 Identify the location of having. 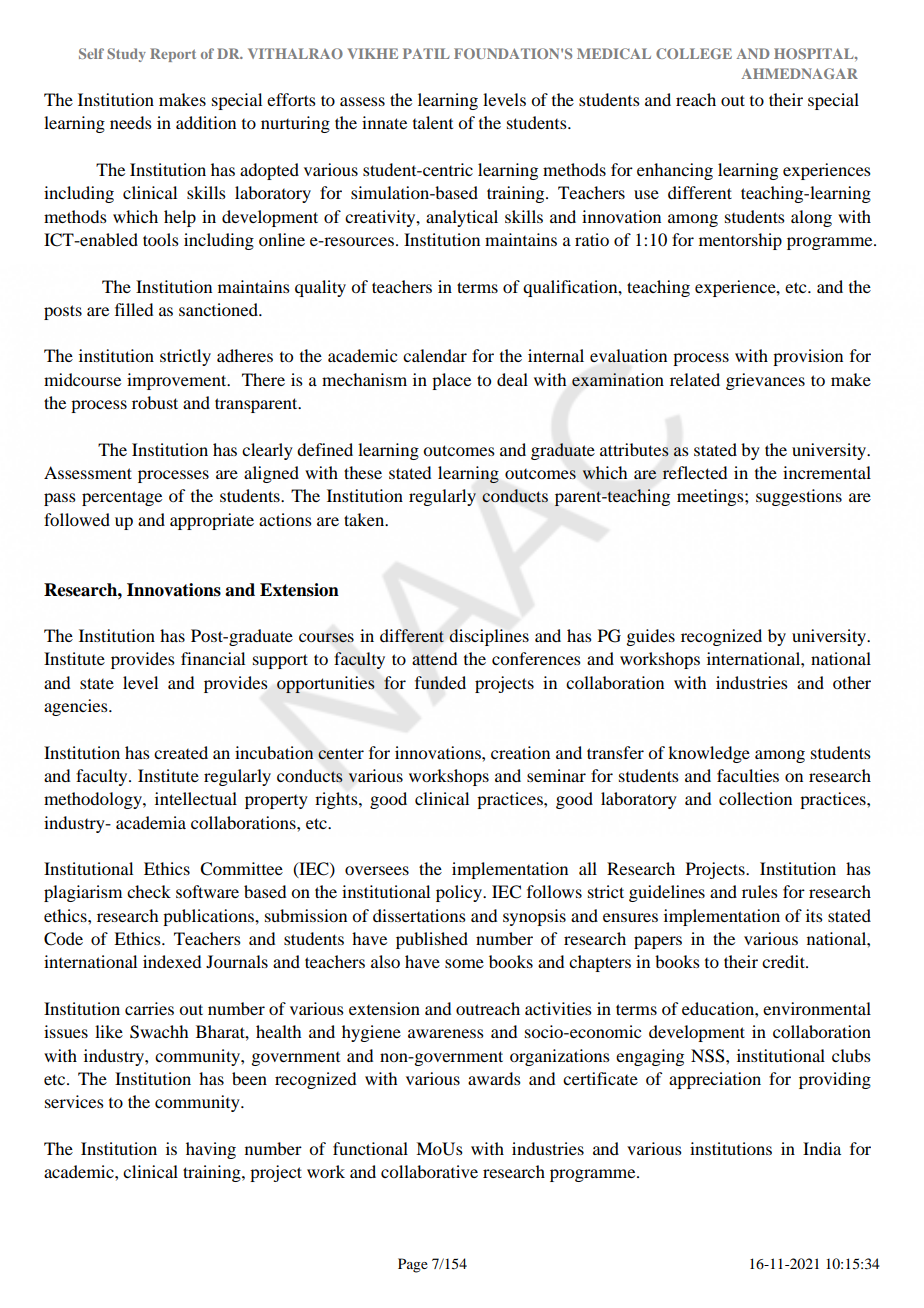
(211, 1150).
